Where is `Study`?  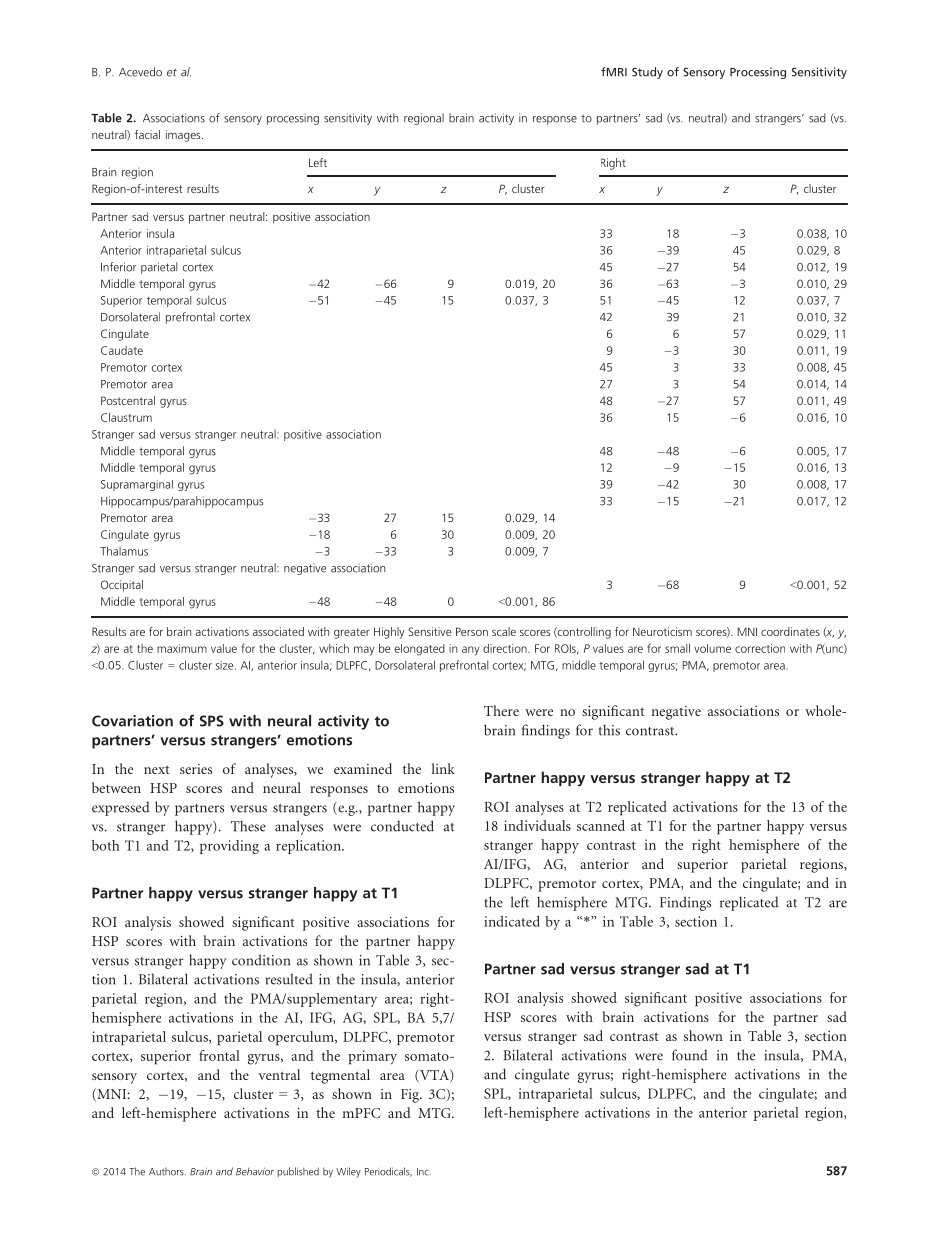 Study is located at coordinates (647, 73).
